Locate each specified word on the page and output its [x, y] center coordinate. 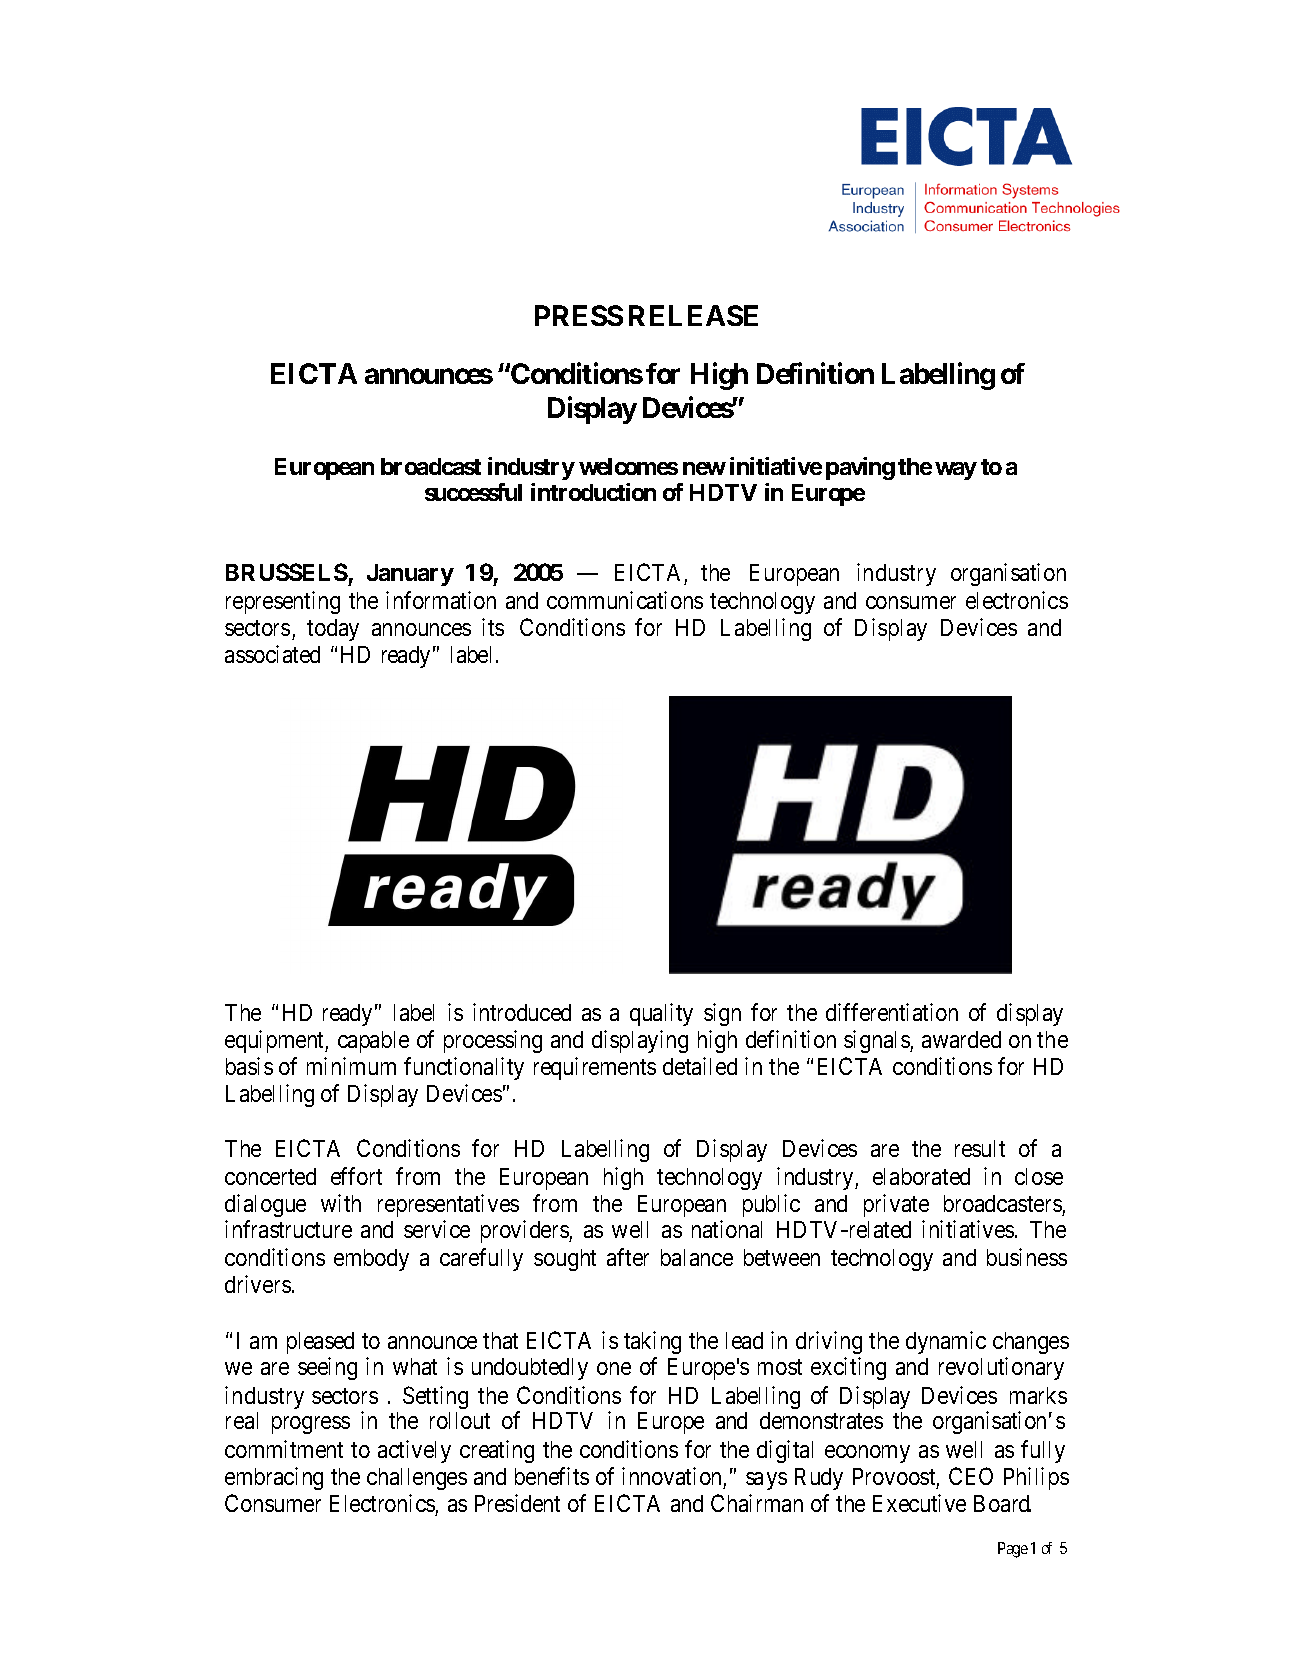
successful [473, 492]
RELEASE [693, 315]
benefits [552, 1476]
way [956, 471]
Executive [919, 1503]
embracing [274, 1478]
